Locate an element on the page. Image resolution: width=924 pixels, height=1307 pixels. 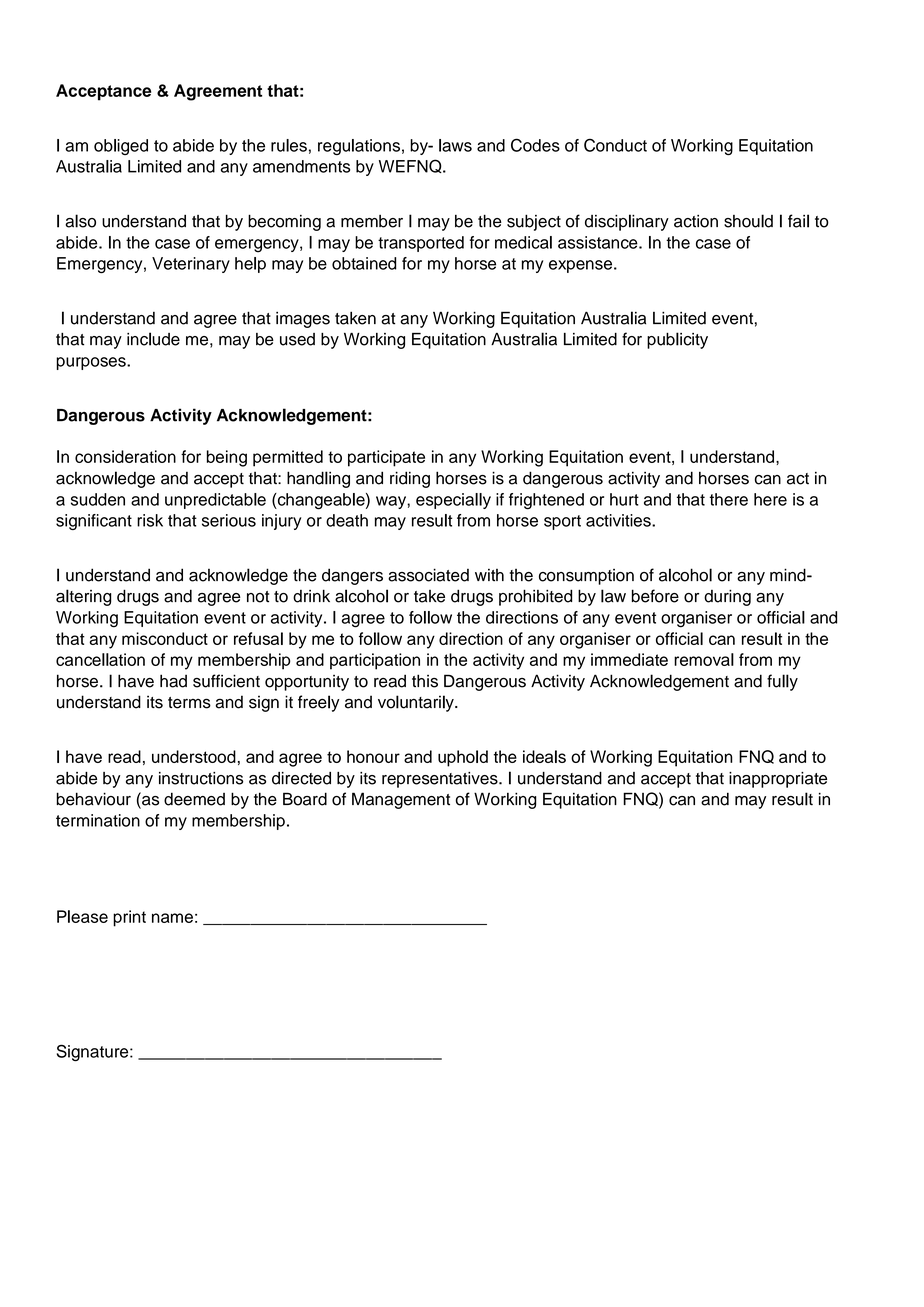
this is located at coordinates (425, 681).
